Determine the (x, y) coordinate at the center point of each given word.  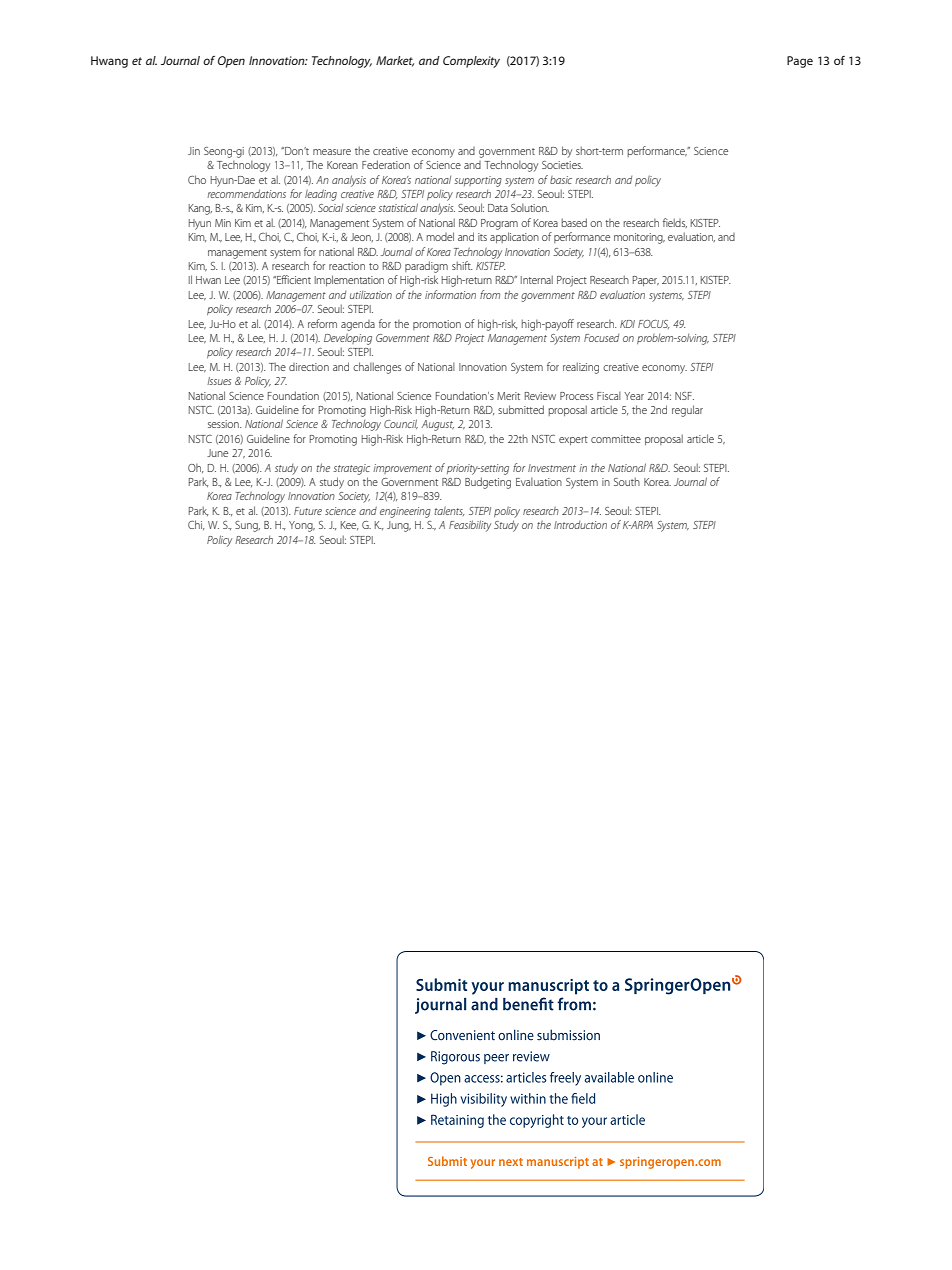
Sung (247, 526)
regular (687, 411)
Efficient (293, 279)
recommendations (246, 193)
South (627, 481)
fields (675, 223)
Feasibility (470, 526)
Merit (508, 396)
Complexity (471, 62)
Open (231, 62)
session (224, 424)
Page (800, 62)
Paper (646, 281)
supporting (478, 181)
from (490, 294)
